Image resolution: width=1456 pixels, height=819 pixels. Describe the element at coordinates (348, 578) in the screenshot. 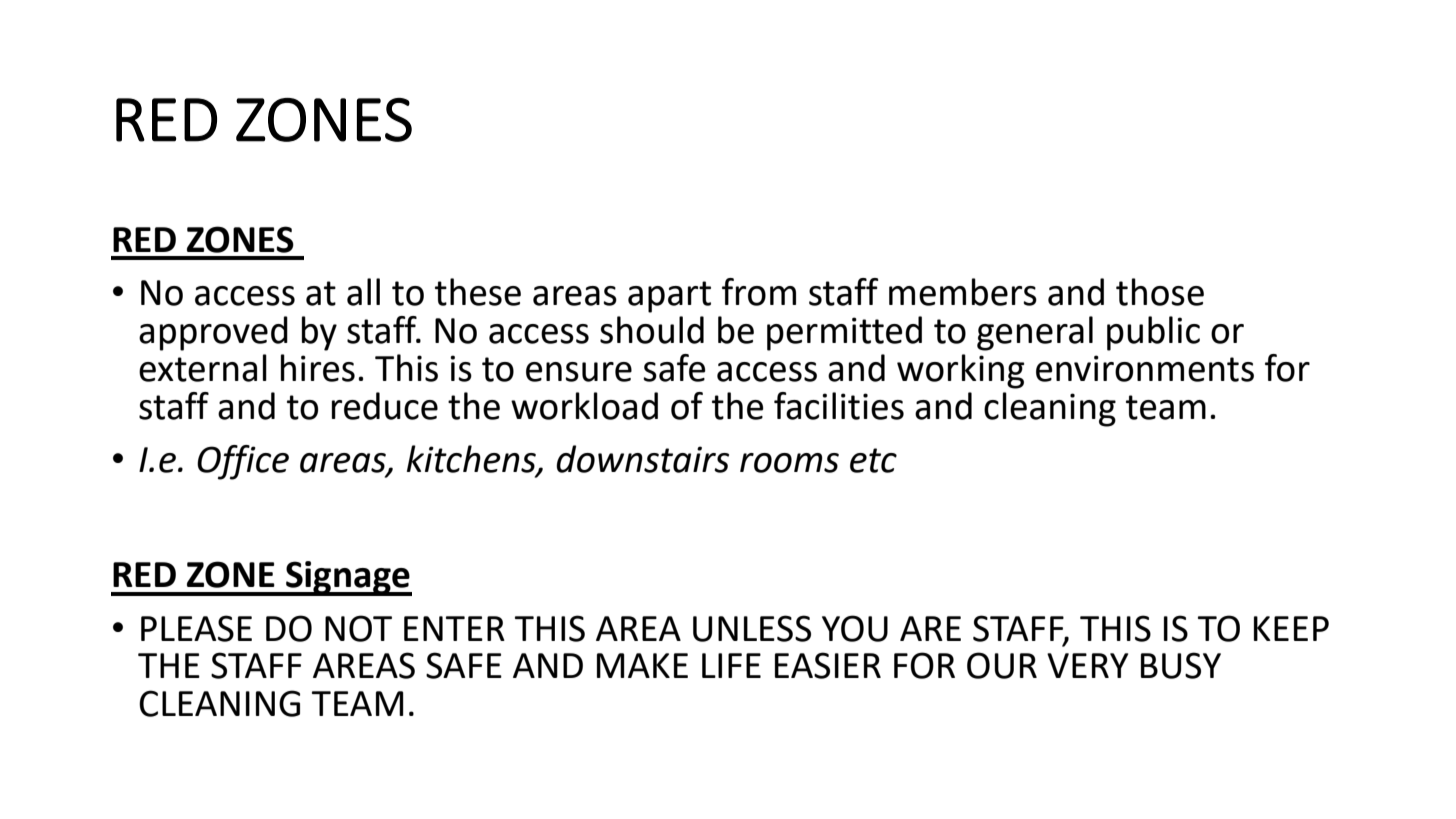

I see `Signage` at that location.
